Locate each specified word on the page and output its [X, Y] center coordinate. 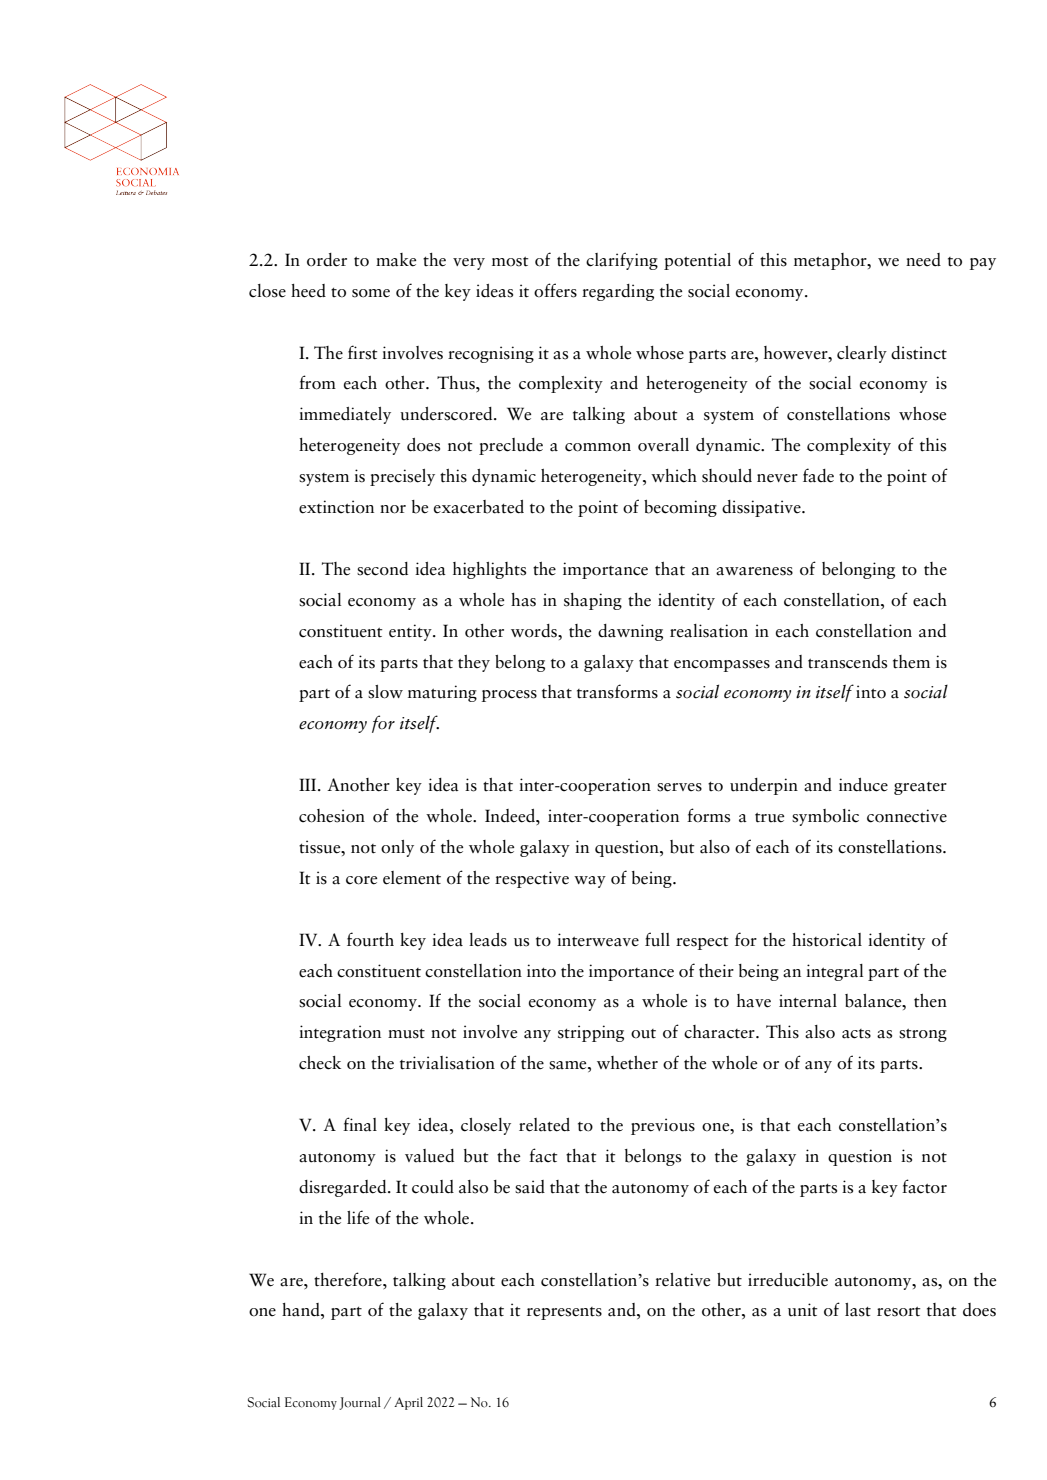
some [371, 293]
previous [663, 1126]
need [923, 260]
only [397, 848]
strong [923, 1035]
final [360, 1124]
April [408, 1403]
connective [907, 816]
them [911, 662]
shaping [593, 601]
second [382, 569]
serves [679, 787]
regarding [618, 292]
